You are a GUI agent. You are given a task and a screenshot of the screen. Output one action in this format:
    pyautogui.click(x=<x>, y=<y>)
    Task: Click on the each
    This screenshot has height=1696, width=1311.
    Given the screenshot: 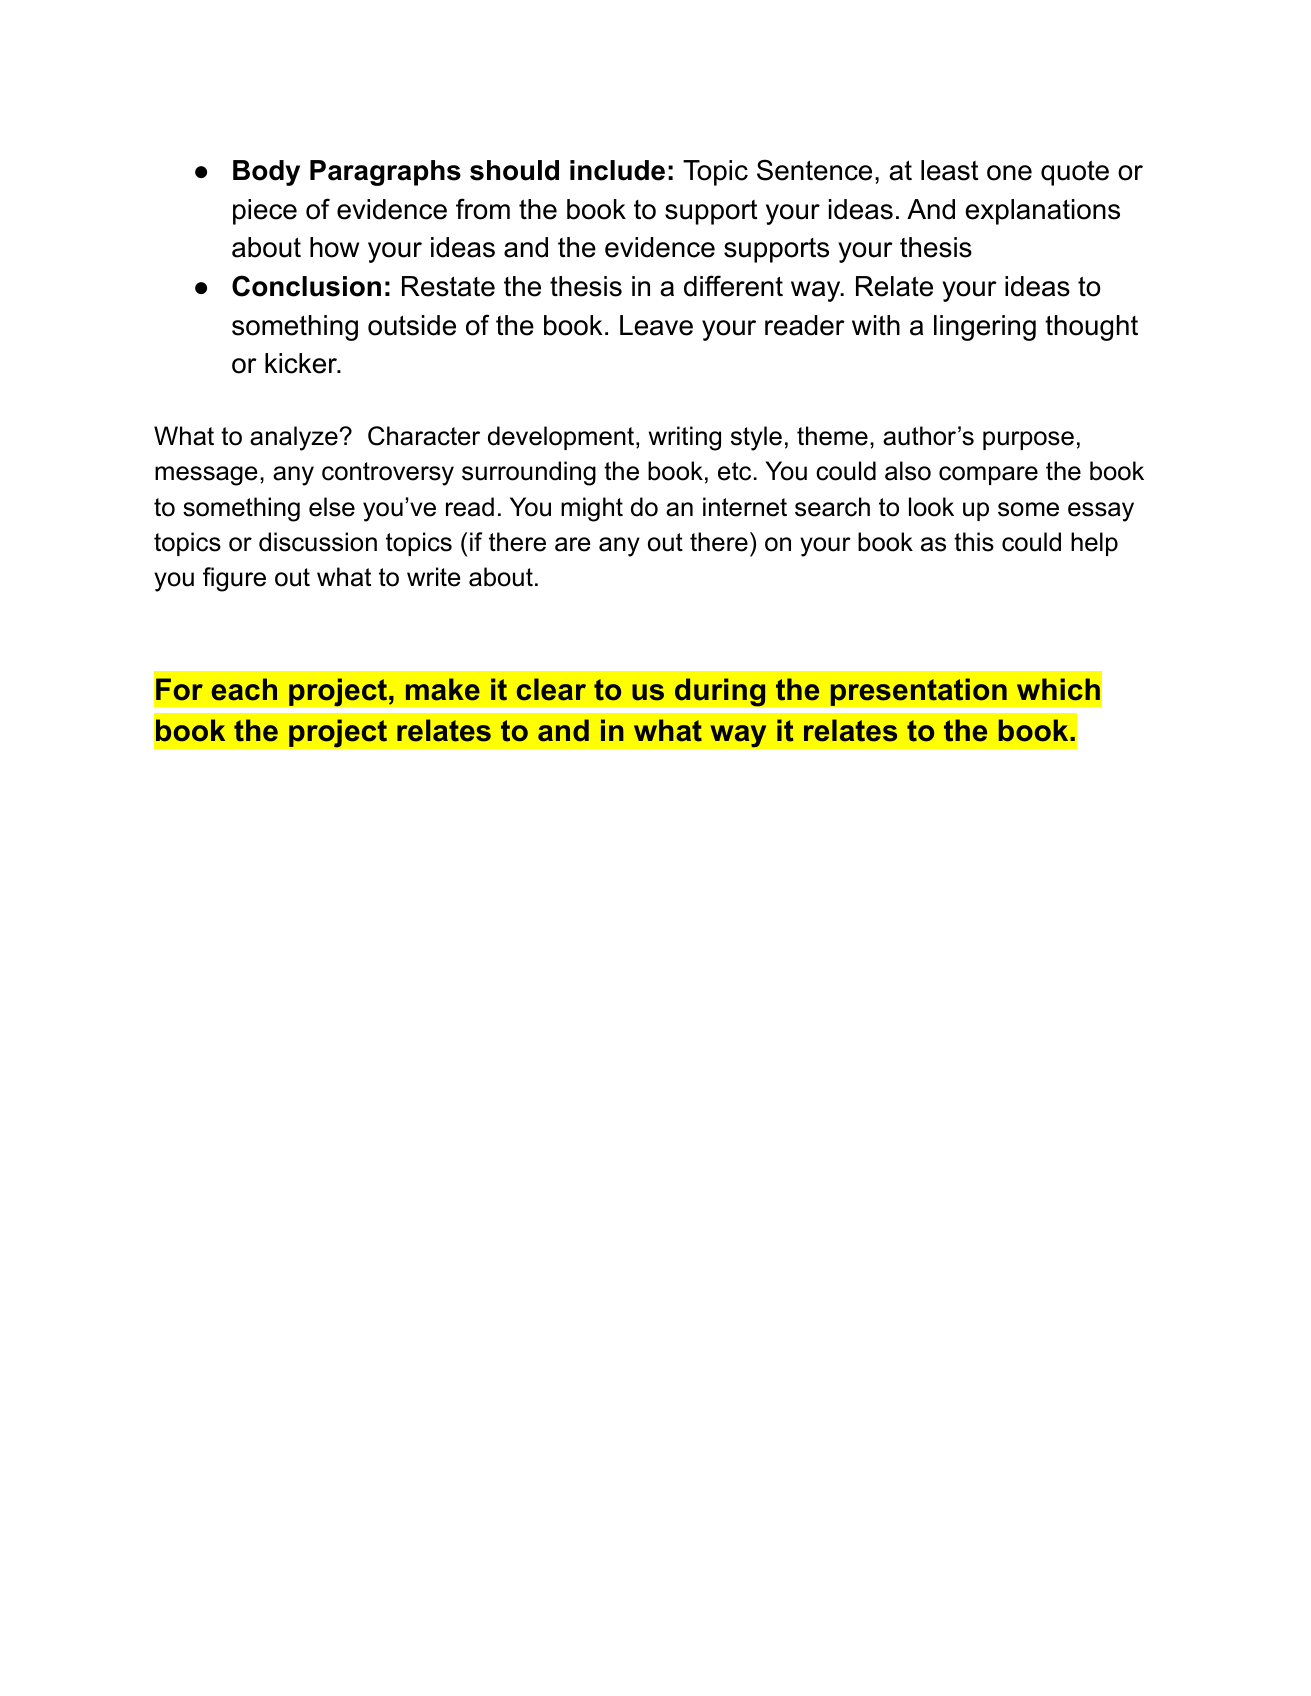 What is the action you would take?
    pyautogui.click(x=244, y=689)
